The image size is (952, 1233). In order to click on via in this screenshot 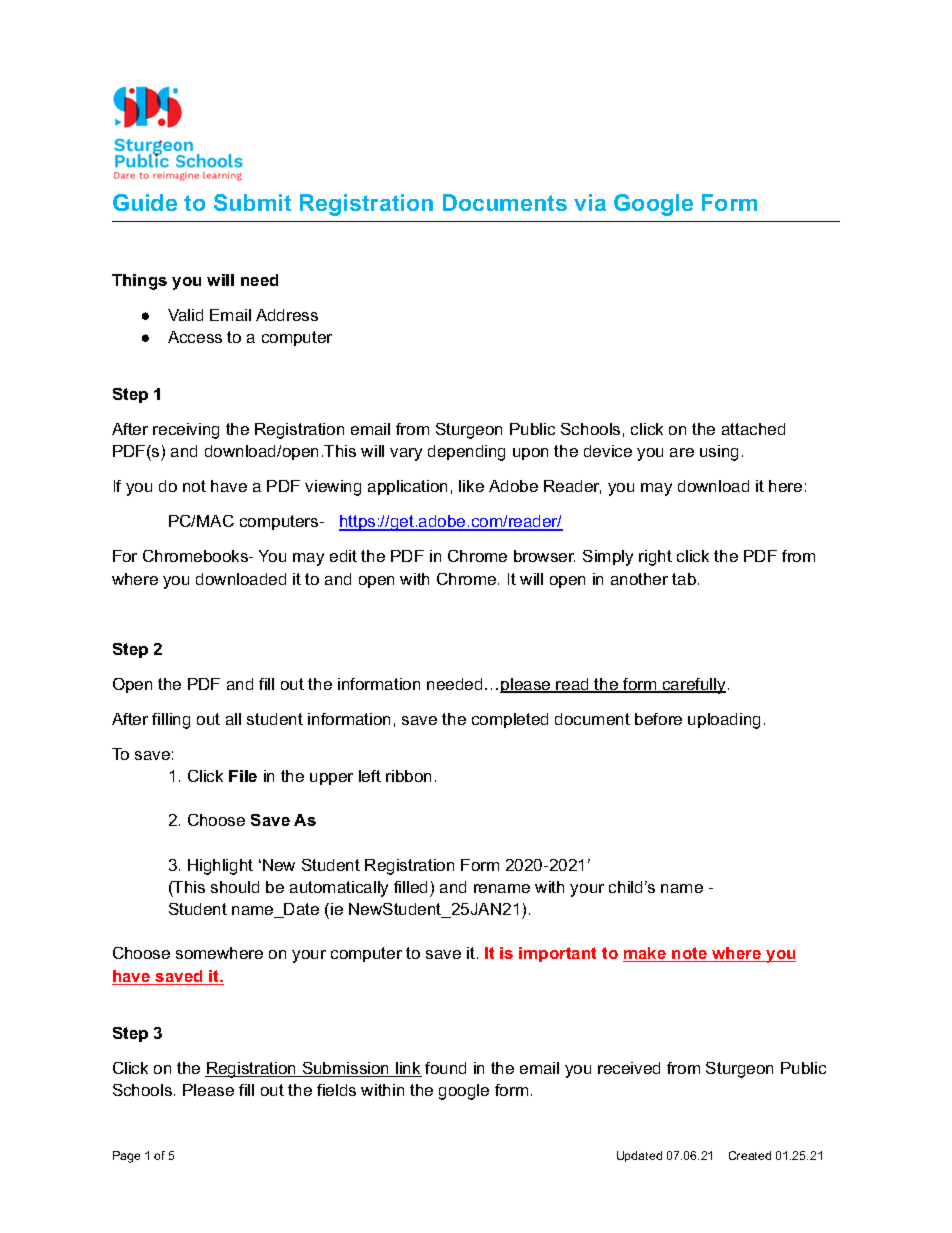, I will do `click(590, 202)`.
